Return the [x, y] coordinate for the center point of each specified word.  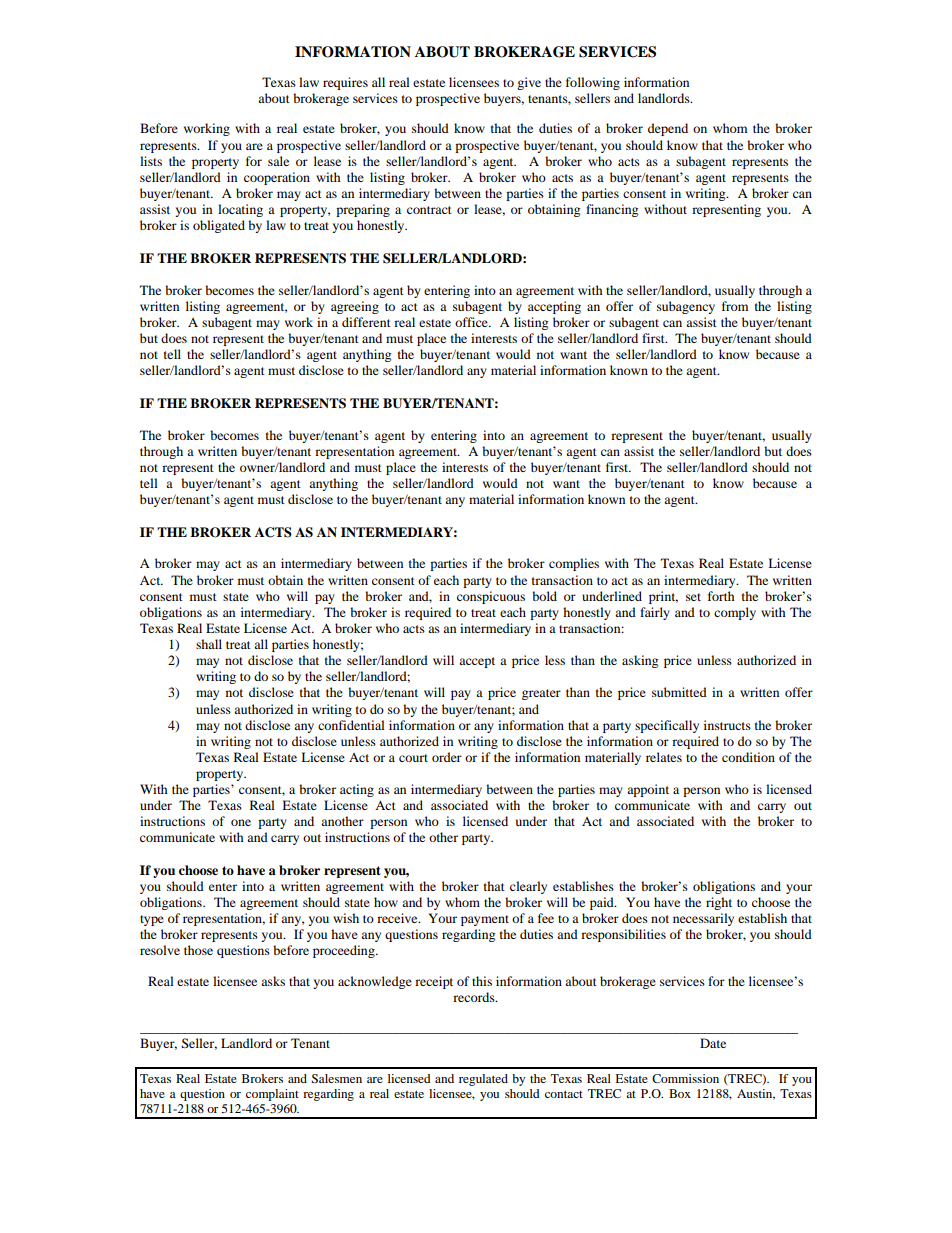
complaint [272, 1095]
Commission [685, 1078]
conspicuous [491, 597]
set [693, 597]
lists [151, 161]
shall [209, 644]
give [529, 83]
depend [668, 129]
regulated [483, 1080]
